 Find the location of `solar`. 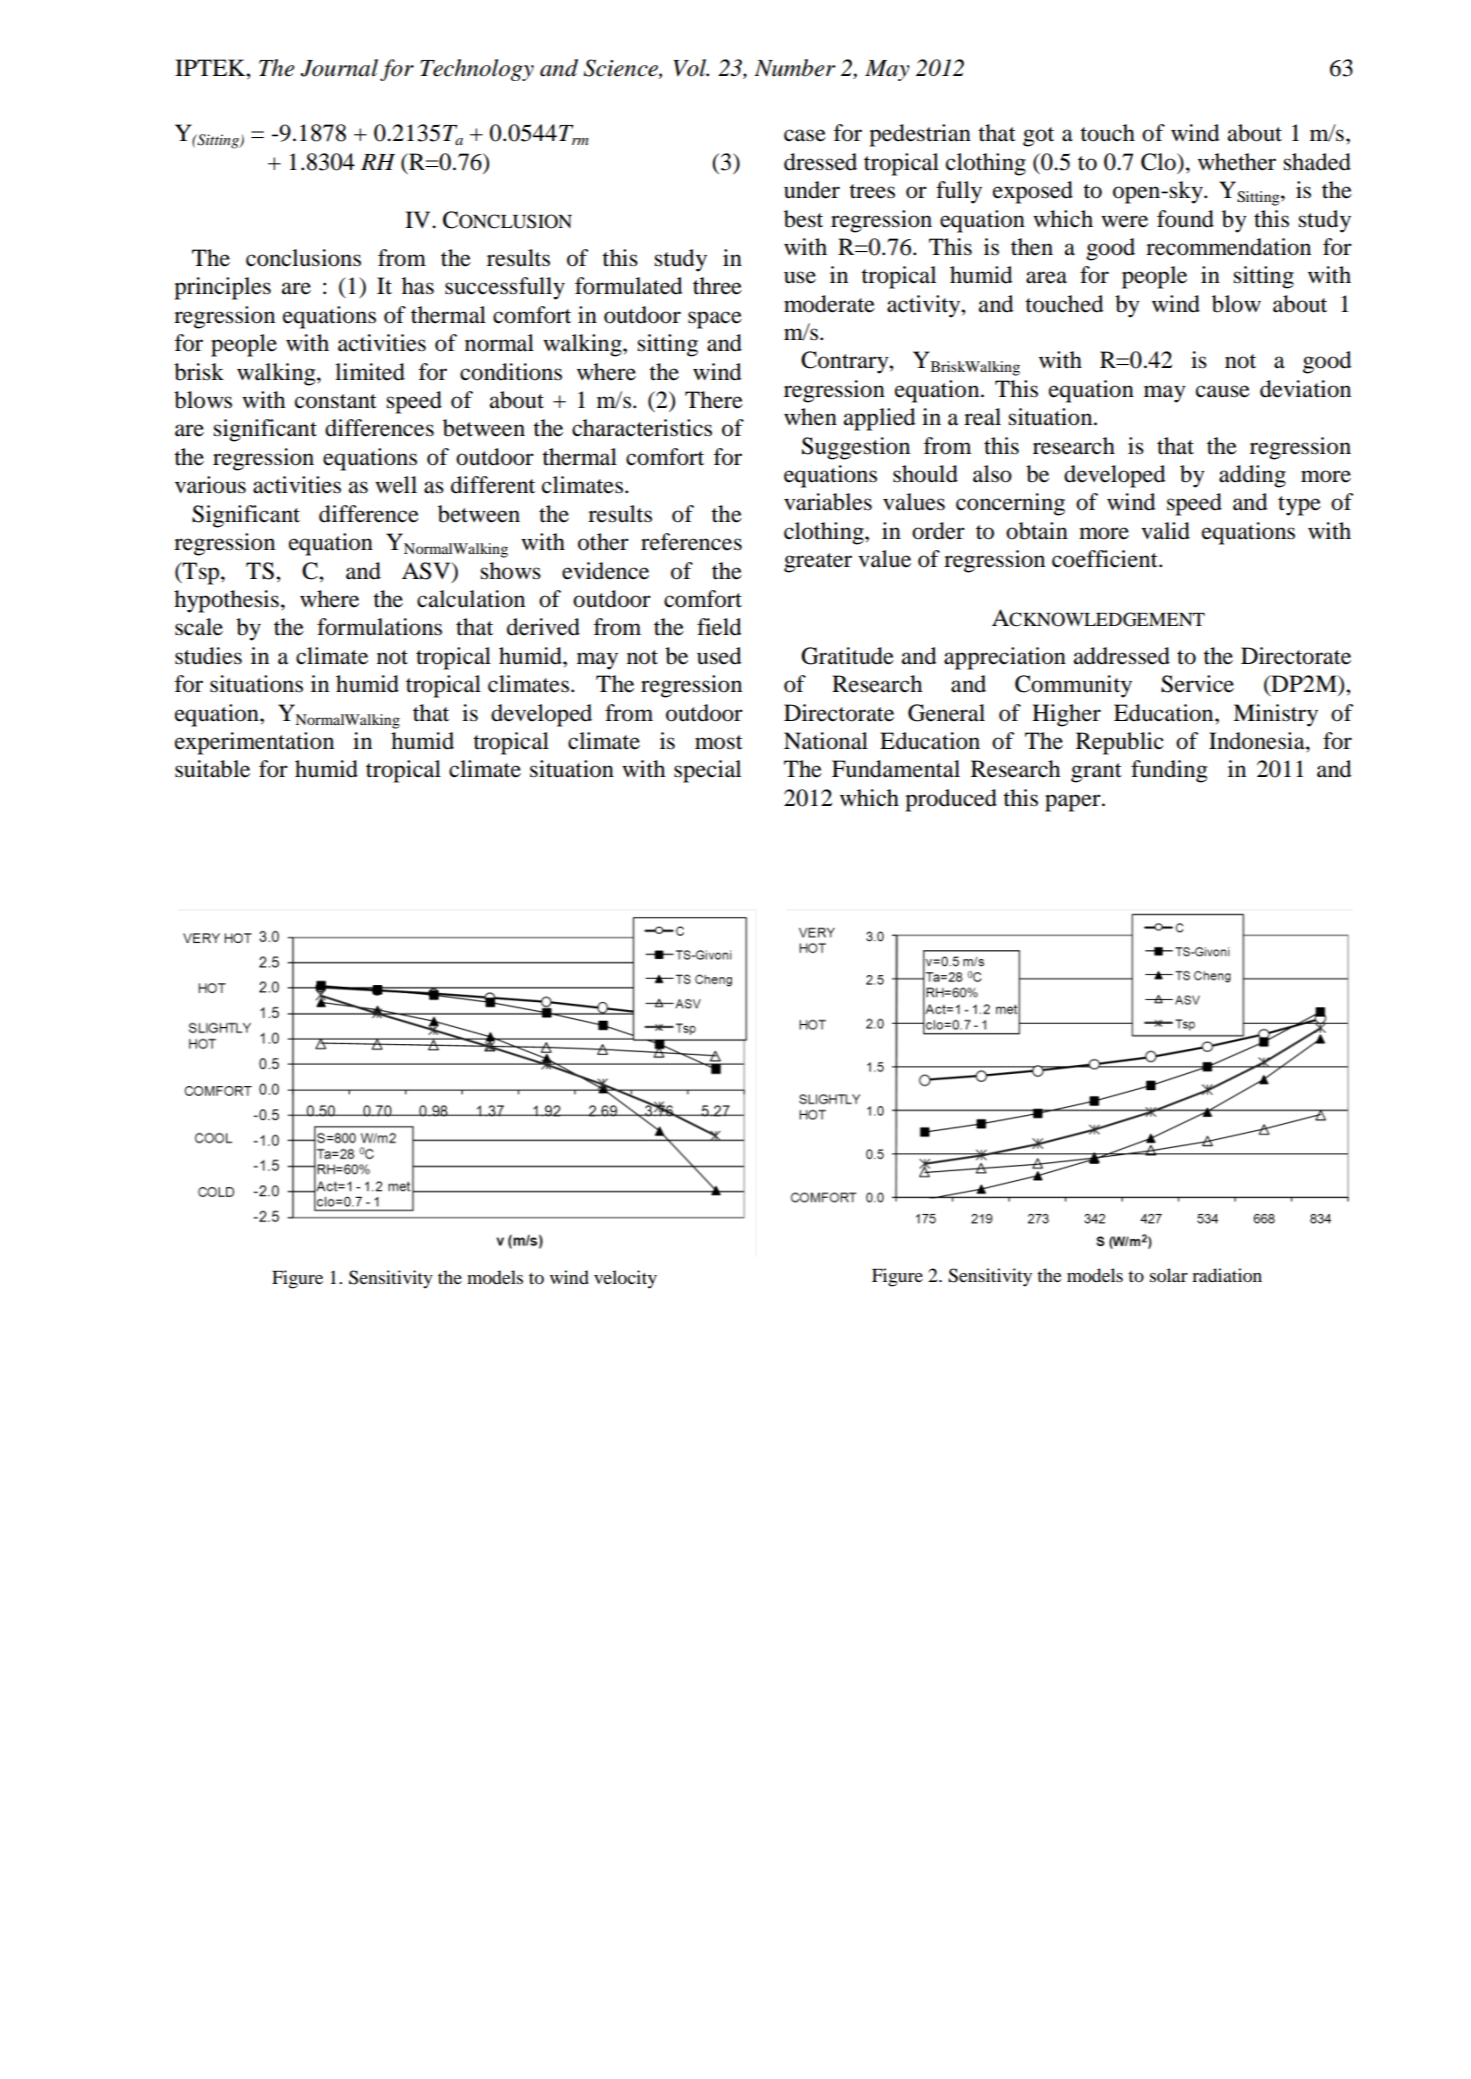

solar is located at coordinates (1169, 1275).
